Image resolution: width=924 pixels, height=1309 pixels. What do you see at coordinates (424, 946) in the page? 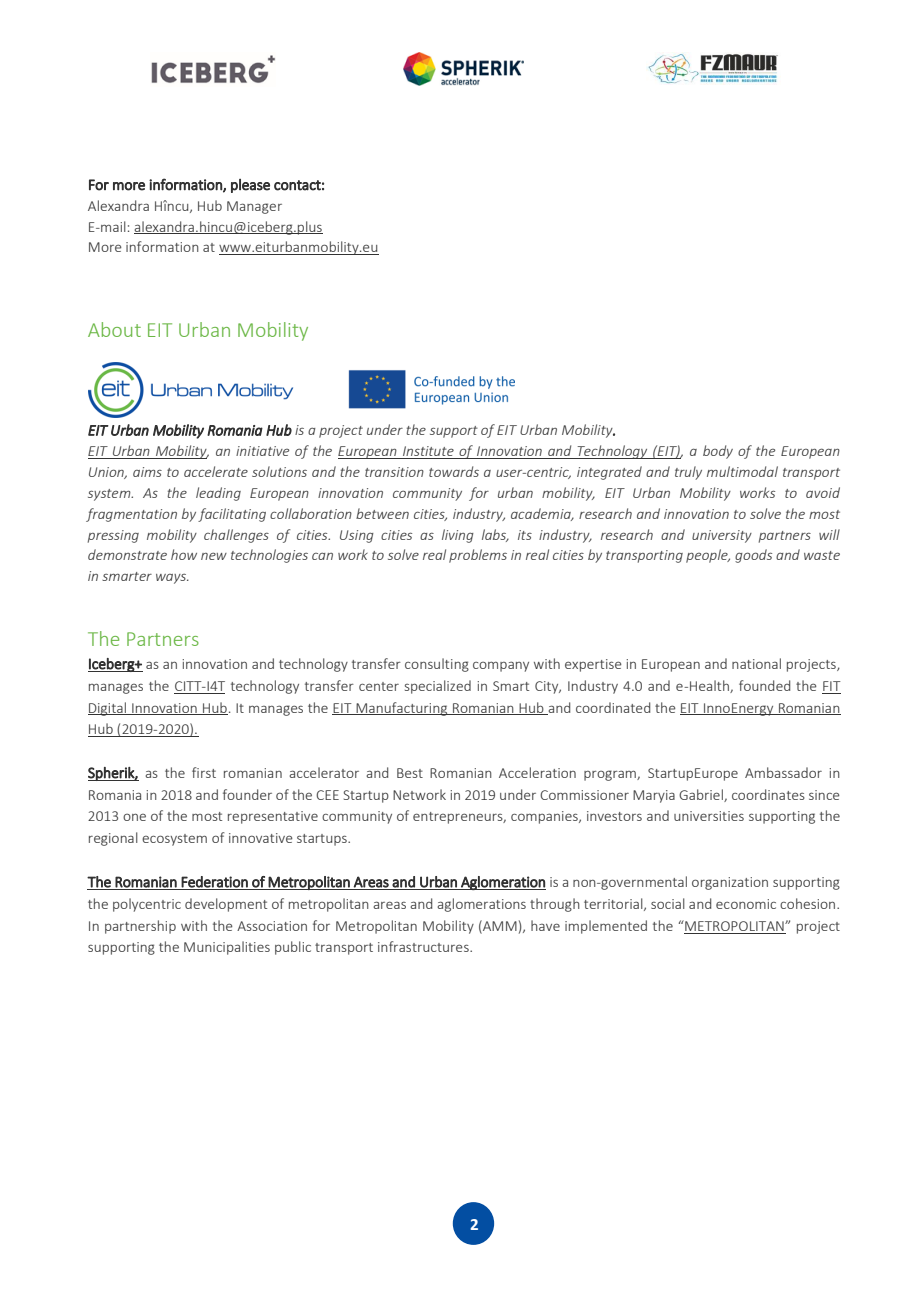
I see `infrastructures` at bounding box center [424, 946].
